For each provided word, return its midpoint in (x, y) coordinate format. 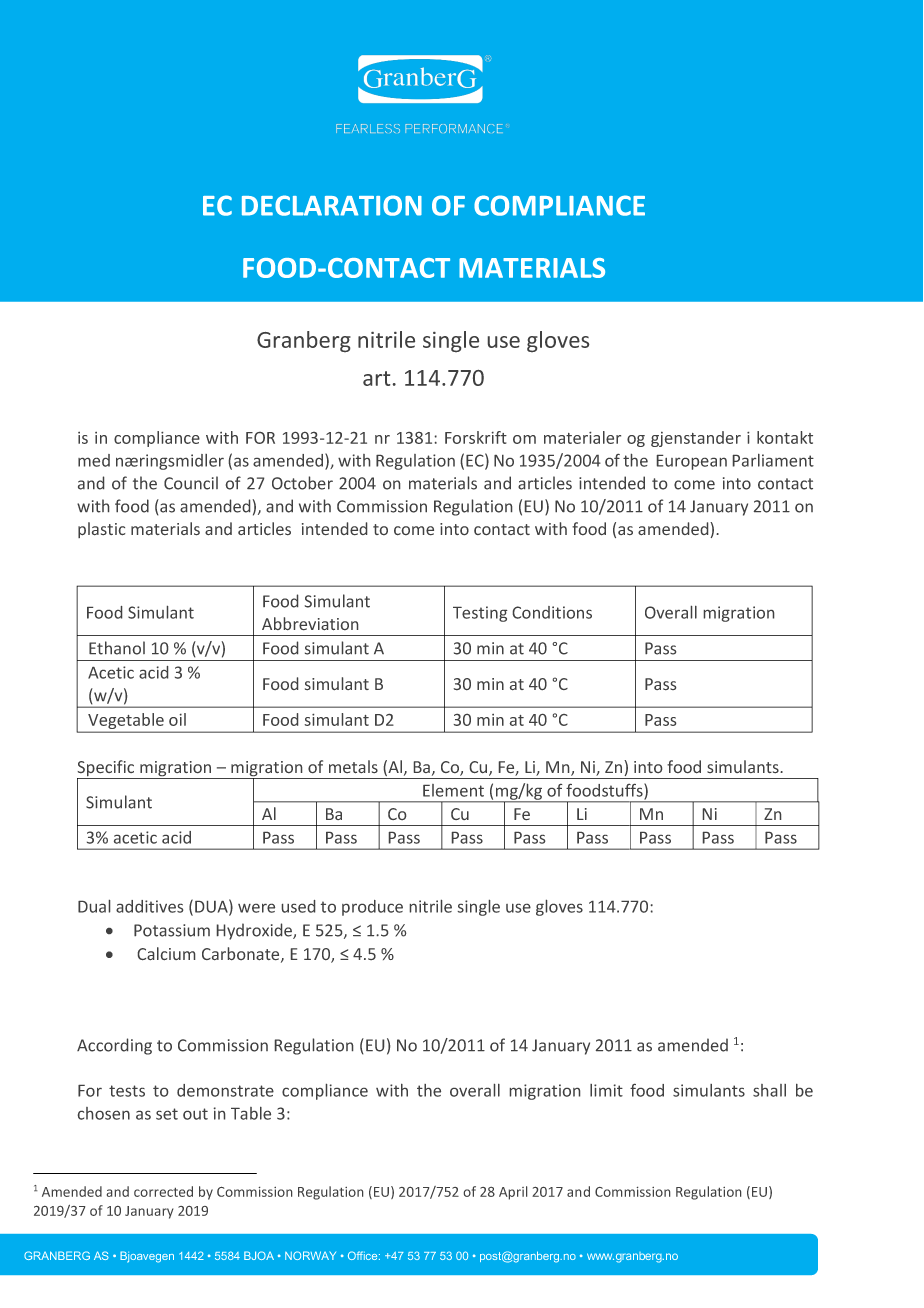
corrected (163, 1191)
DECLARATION (332, 205)
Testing (480, 614)
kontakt (785, 437)
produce (372, 908)
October (302, 483)
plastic (101, 530)
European (692, 462)
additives (149, 906)
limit (606, 1090)
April (513, 1193)
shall (769, 1090)
